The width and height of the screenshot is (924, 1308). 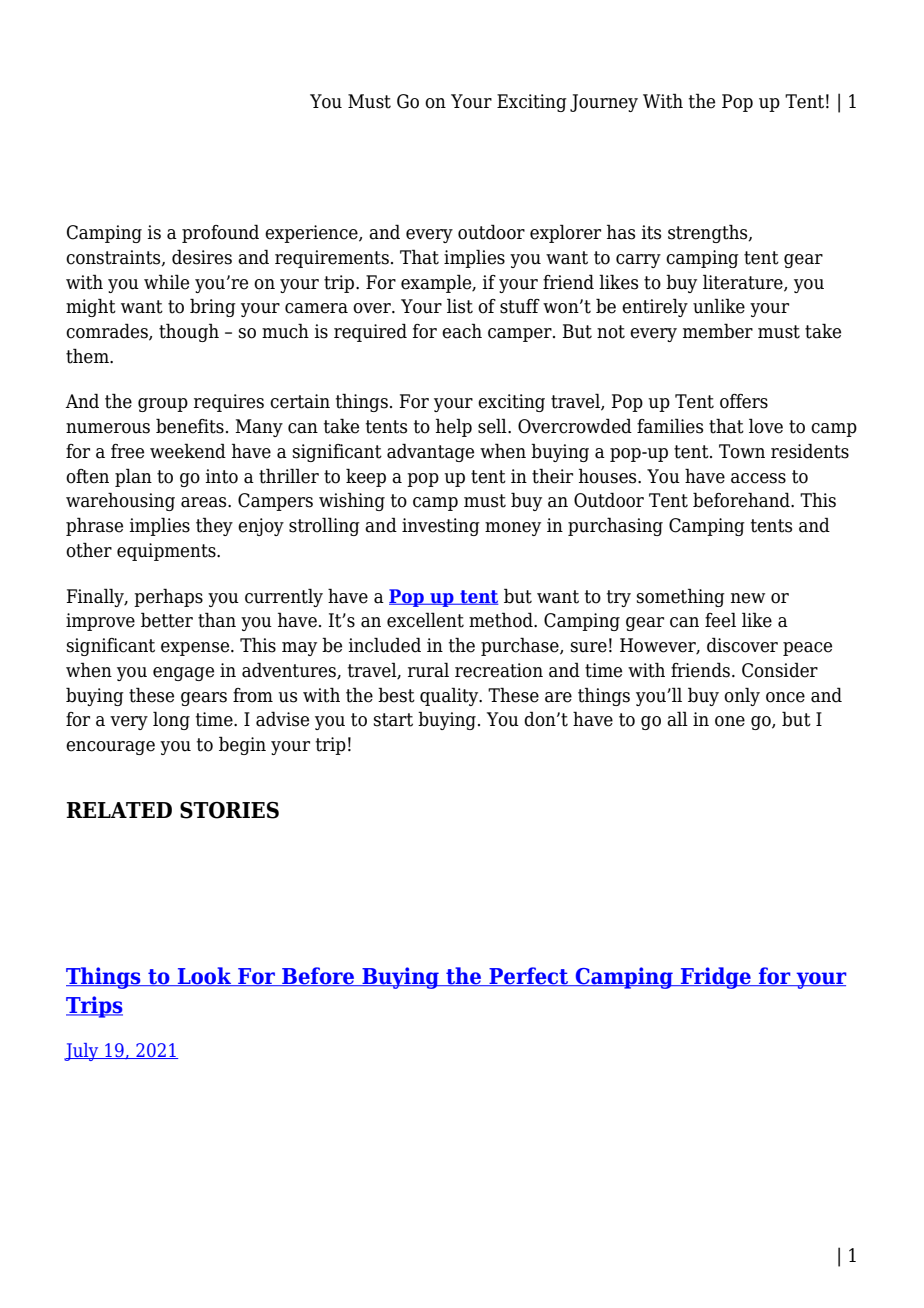 What do you see at coordinates (709, 233) in the screenshot?
I see `strengths` at bounding box center [709, 233].
